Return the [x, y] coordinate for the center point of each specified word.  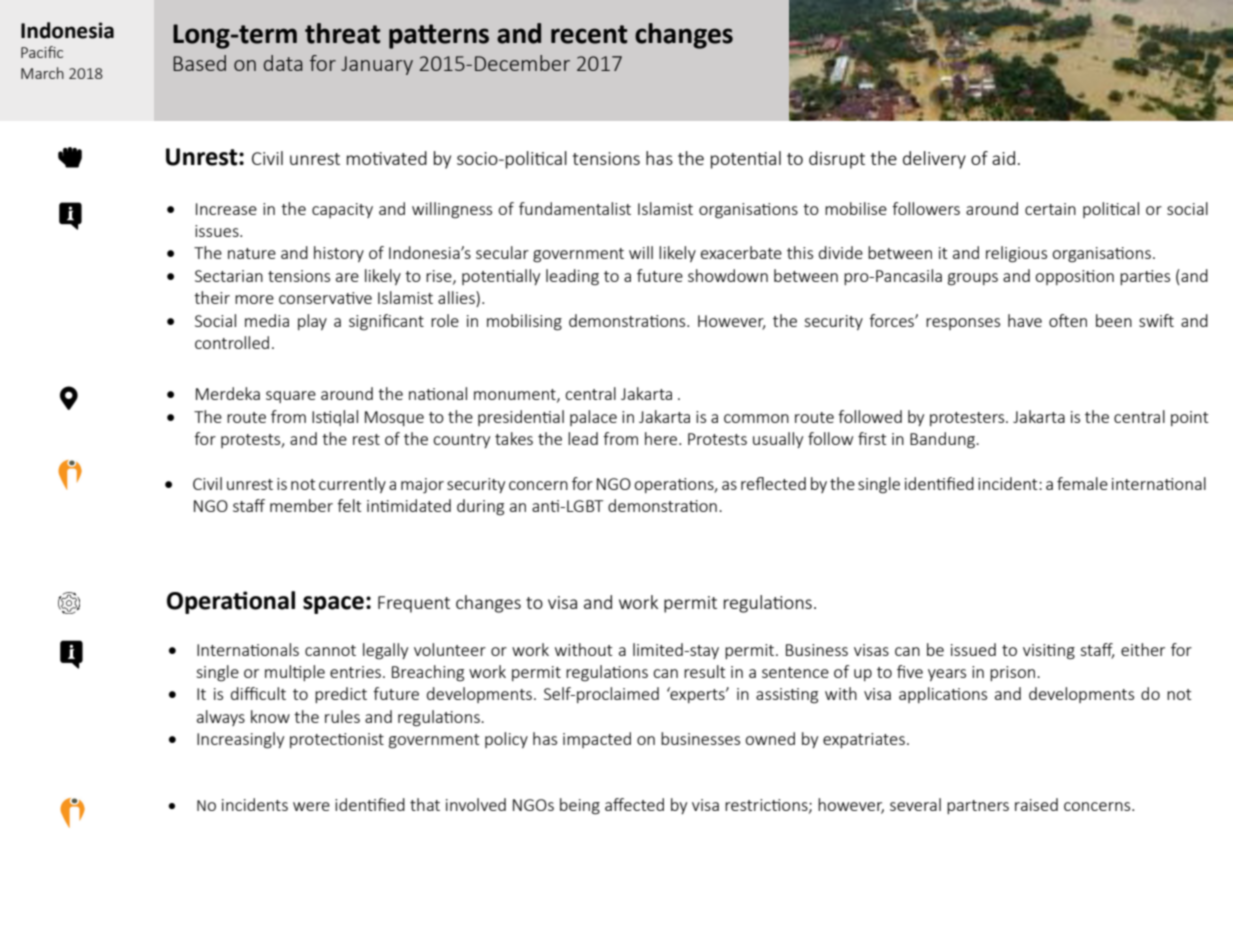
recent [589, 34]
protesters [968, 419]
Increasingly [240, 740]
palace [593, 418]
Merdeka [228, 393]
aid [1003, 158]
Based [199, 63]
